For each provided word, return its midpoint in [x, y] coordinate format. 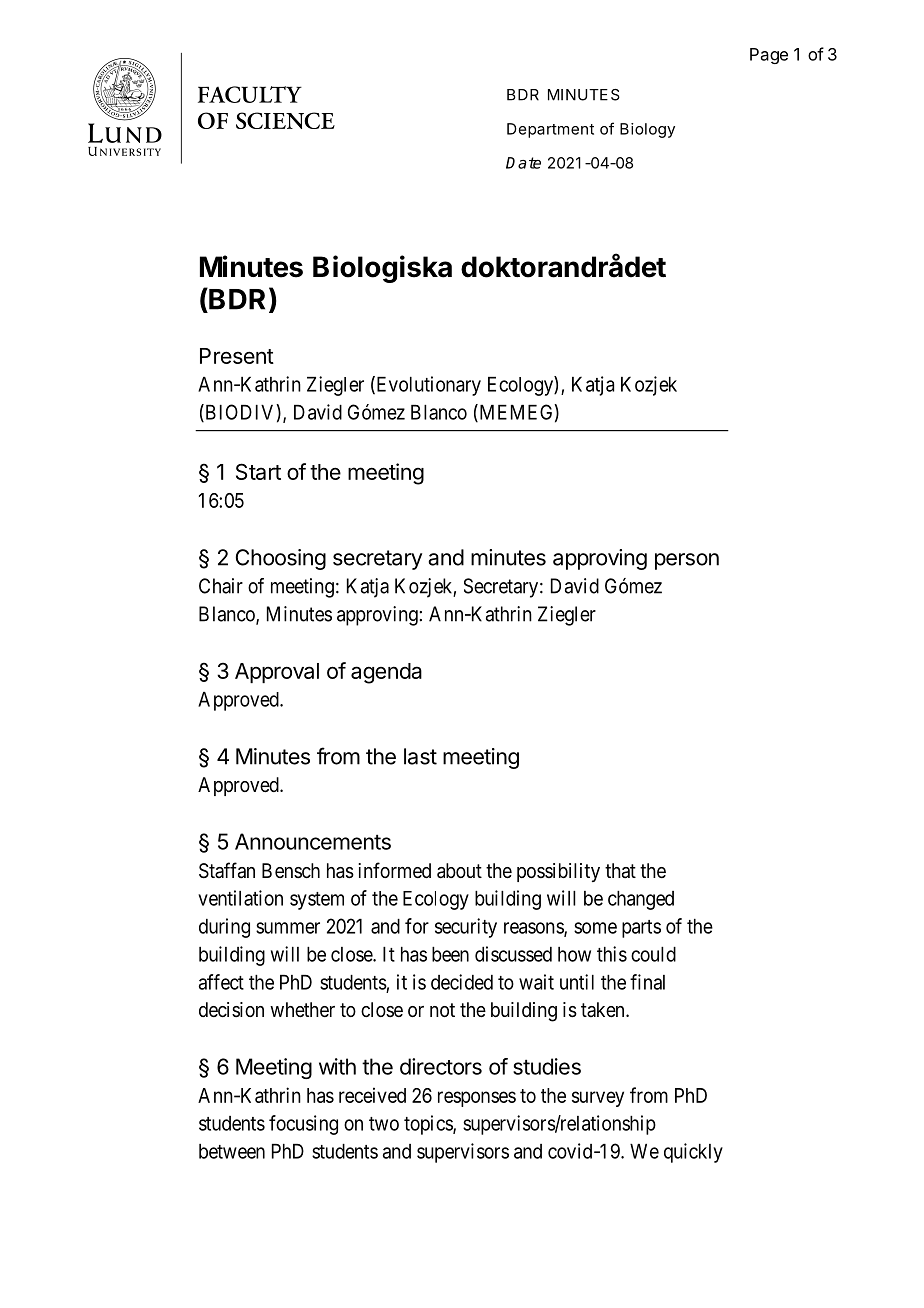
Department [550, 130]
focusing [303, 1125]
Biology [647, 130]
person [687, 561]
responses [477, 1099]
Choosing [281, 559]
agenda [386, 673]
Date [523, 163]
